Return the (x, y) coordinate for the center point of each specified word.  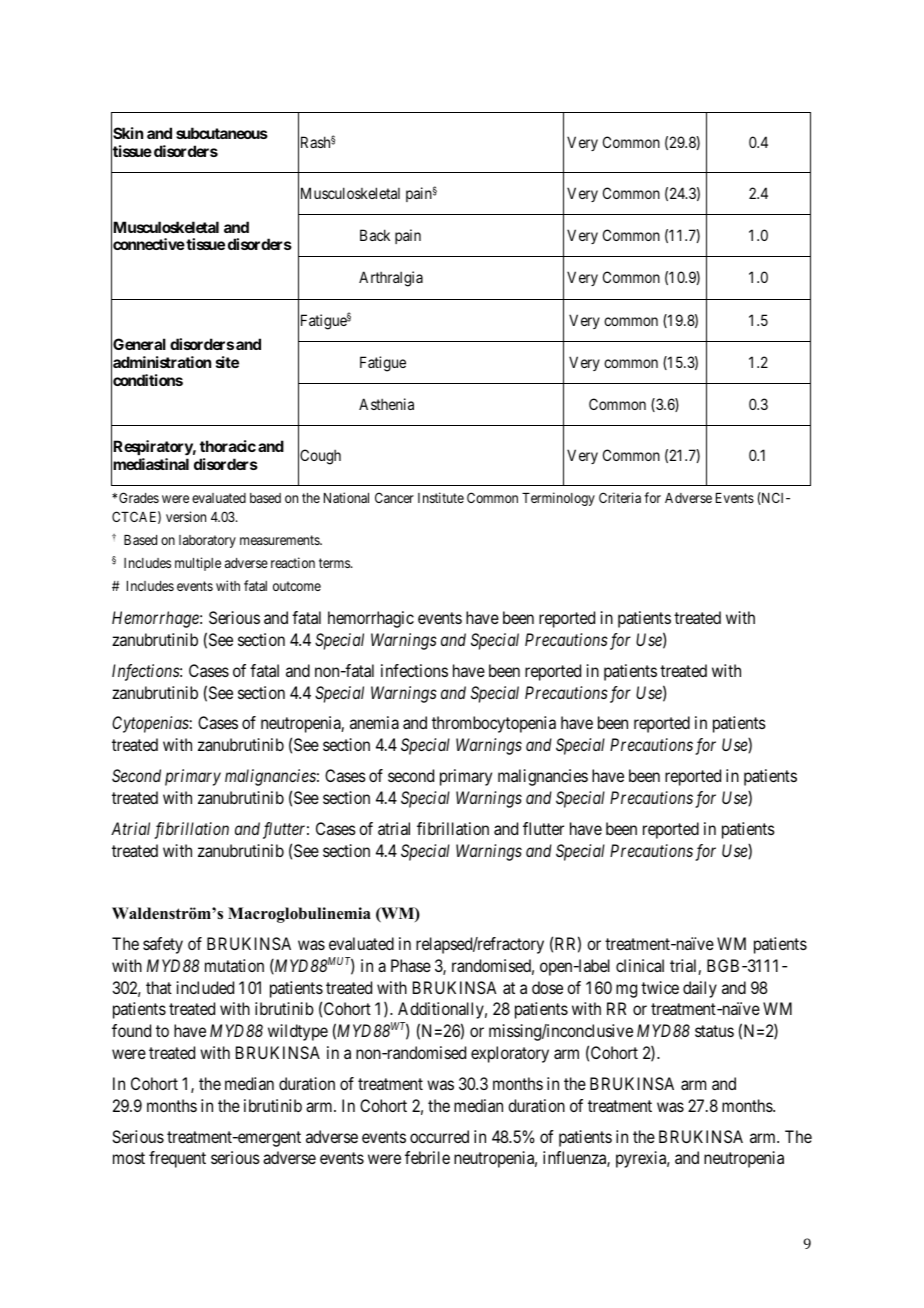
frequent (177, 1159)
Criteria (620, 497)
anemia (374, 722)
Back (375, 235)
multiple (198, 564)
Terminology (558, 499)
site (227, 362)
